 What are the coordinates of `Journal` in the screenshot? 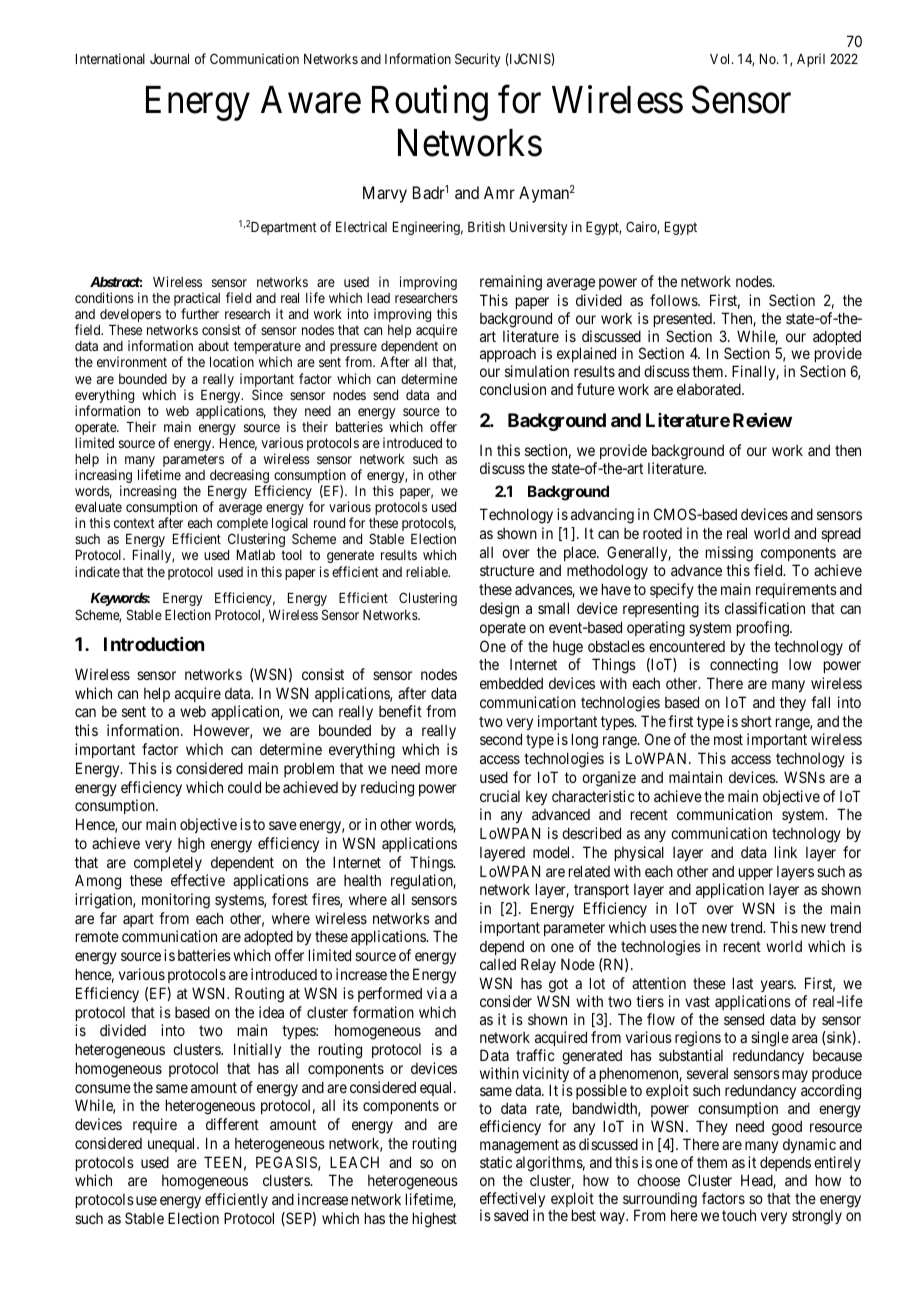 It's located at (169, 59).
